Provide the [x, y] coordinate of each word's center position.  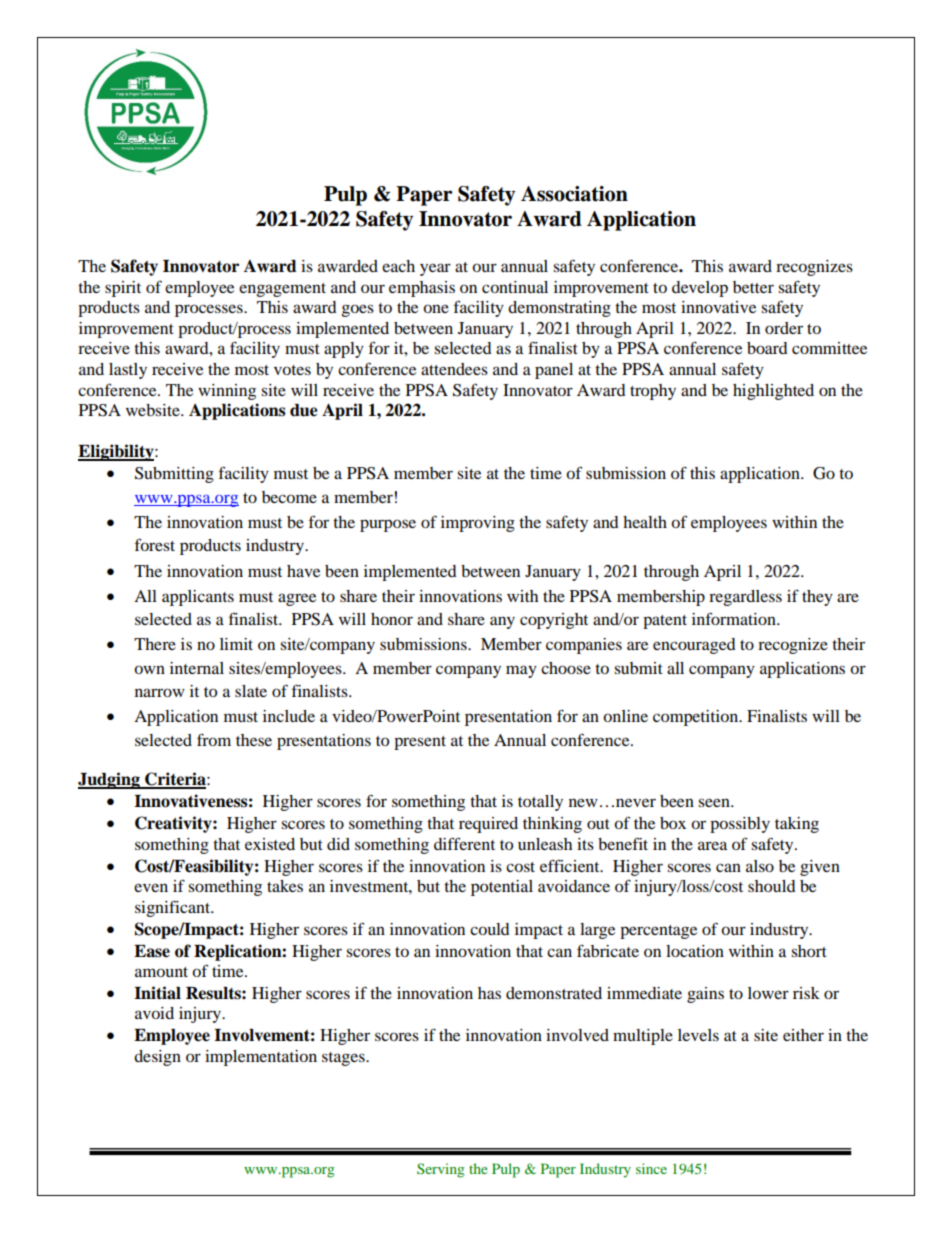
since [651, 1168]
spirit [123, 289]
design [157, 1058]
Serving [440, 1170]
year [435, 269]
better [753, 287]
